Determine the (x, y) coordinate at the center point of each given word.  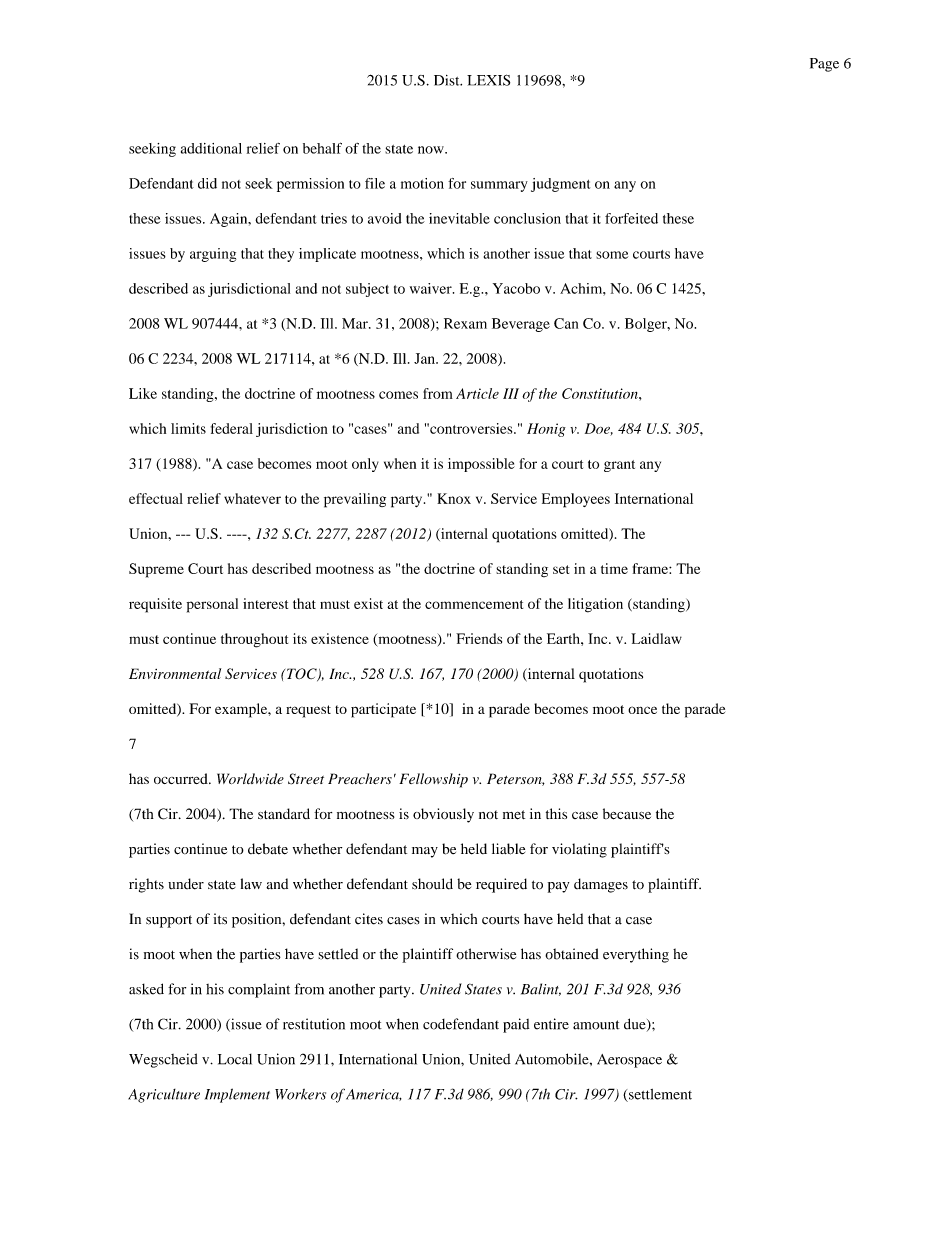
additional (211, 148)
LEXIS (488, 80)
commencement (474, 604)
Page (824, 65)
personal (212, 605)
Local (235, 1059)
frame (651, 568)
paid (516, 1025)
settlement (659, 1095)
